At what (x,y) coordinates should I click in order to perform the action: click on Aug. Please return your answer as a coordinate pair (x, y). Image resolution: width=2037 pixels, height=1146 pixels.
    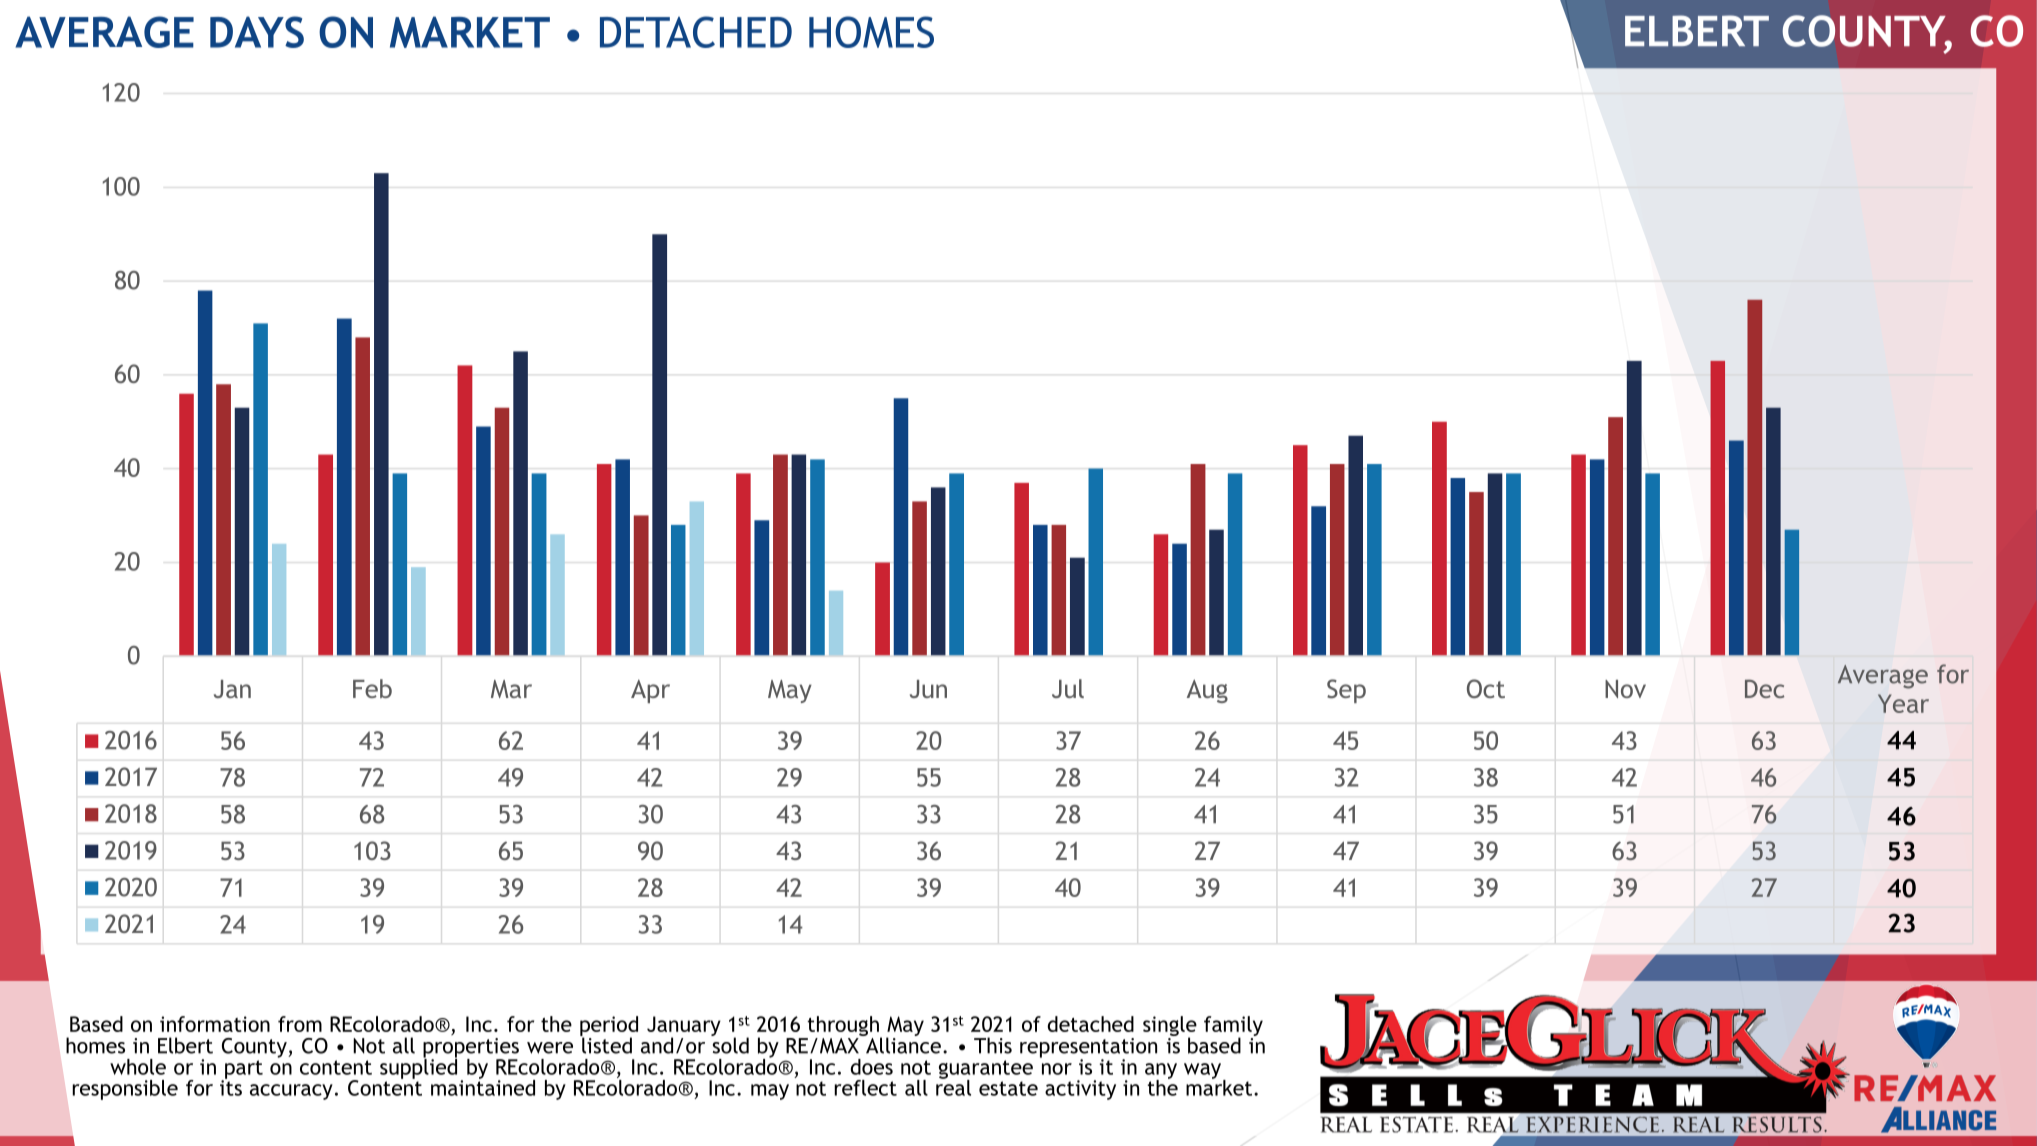
    Looking at the image, I should click on (1207, 691).
